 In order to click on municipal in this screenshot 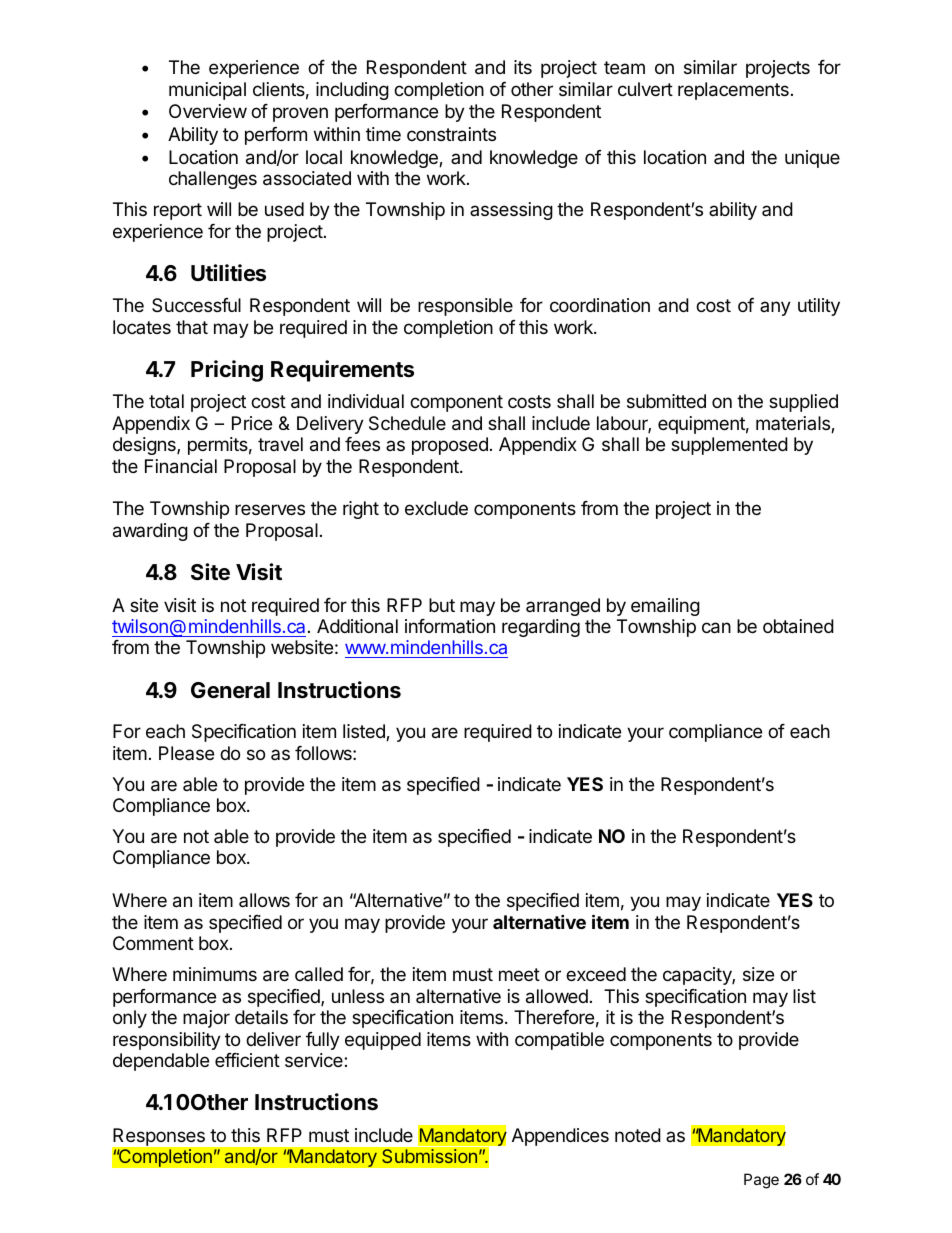, I will do `click(207, 91)`.
